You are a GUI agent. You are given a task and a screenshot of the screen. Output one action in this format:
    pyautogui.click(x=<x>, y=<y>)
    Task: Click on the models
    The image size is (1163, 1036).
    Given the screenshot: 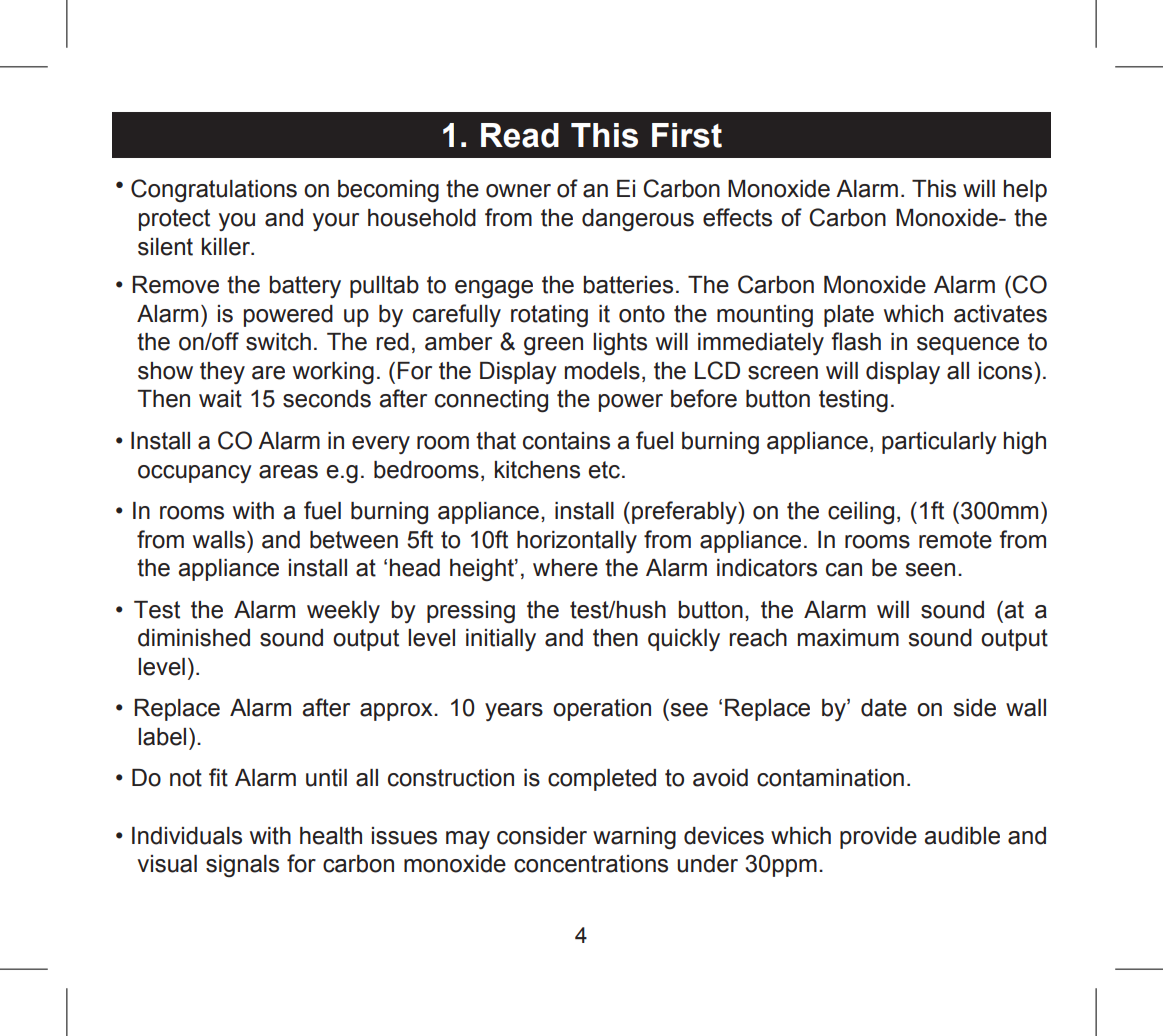 What is the action you would take?
    pyautogui.click(x=602, y=371)
